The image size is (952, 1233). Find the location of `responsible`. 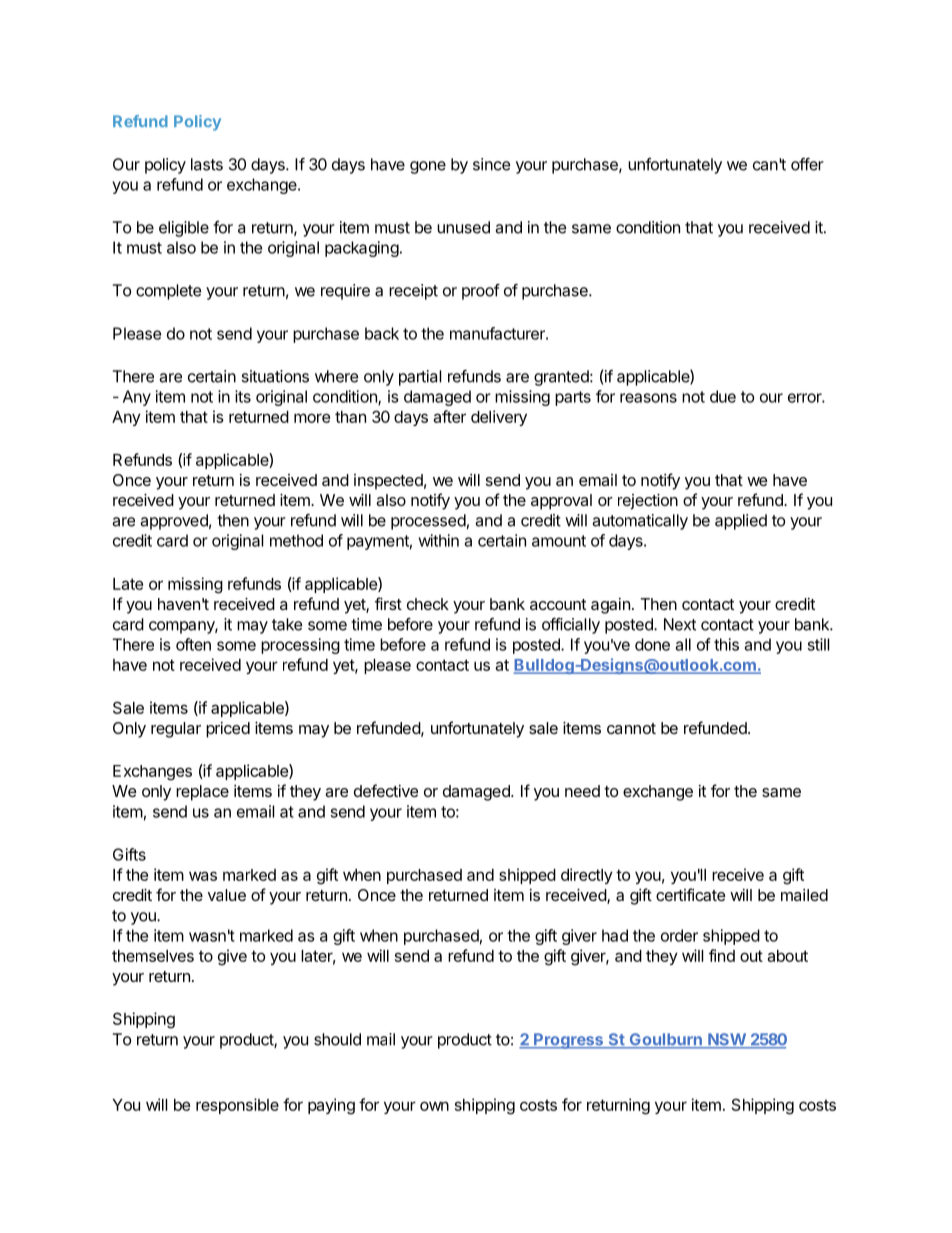

responsible is located at coordinates (237, 1106).
